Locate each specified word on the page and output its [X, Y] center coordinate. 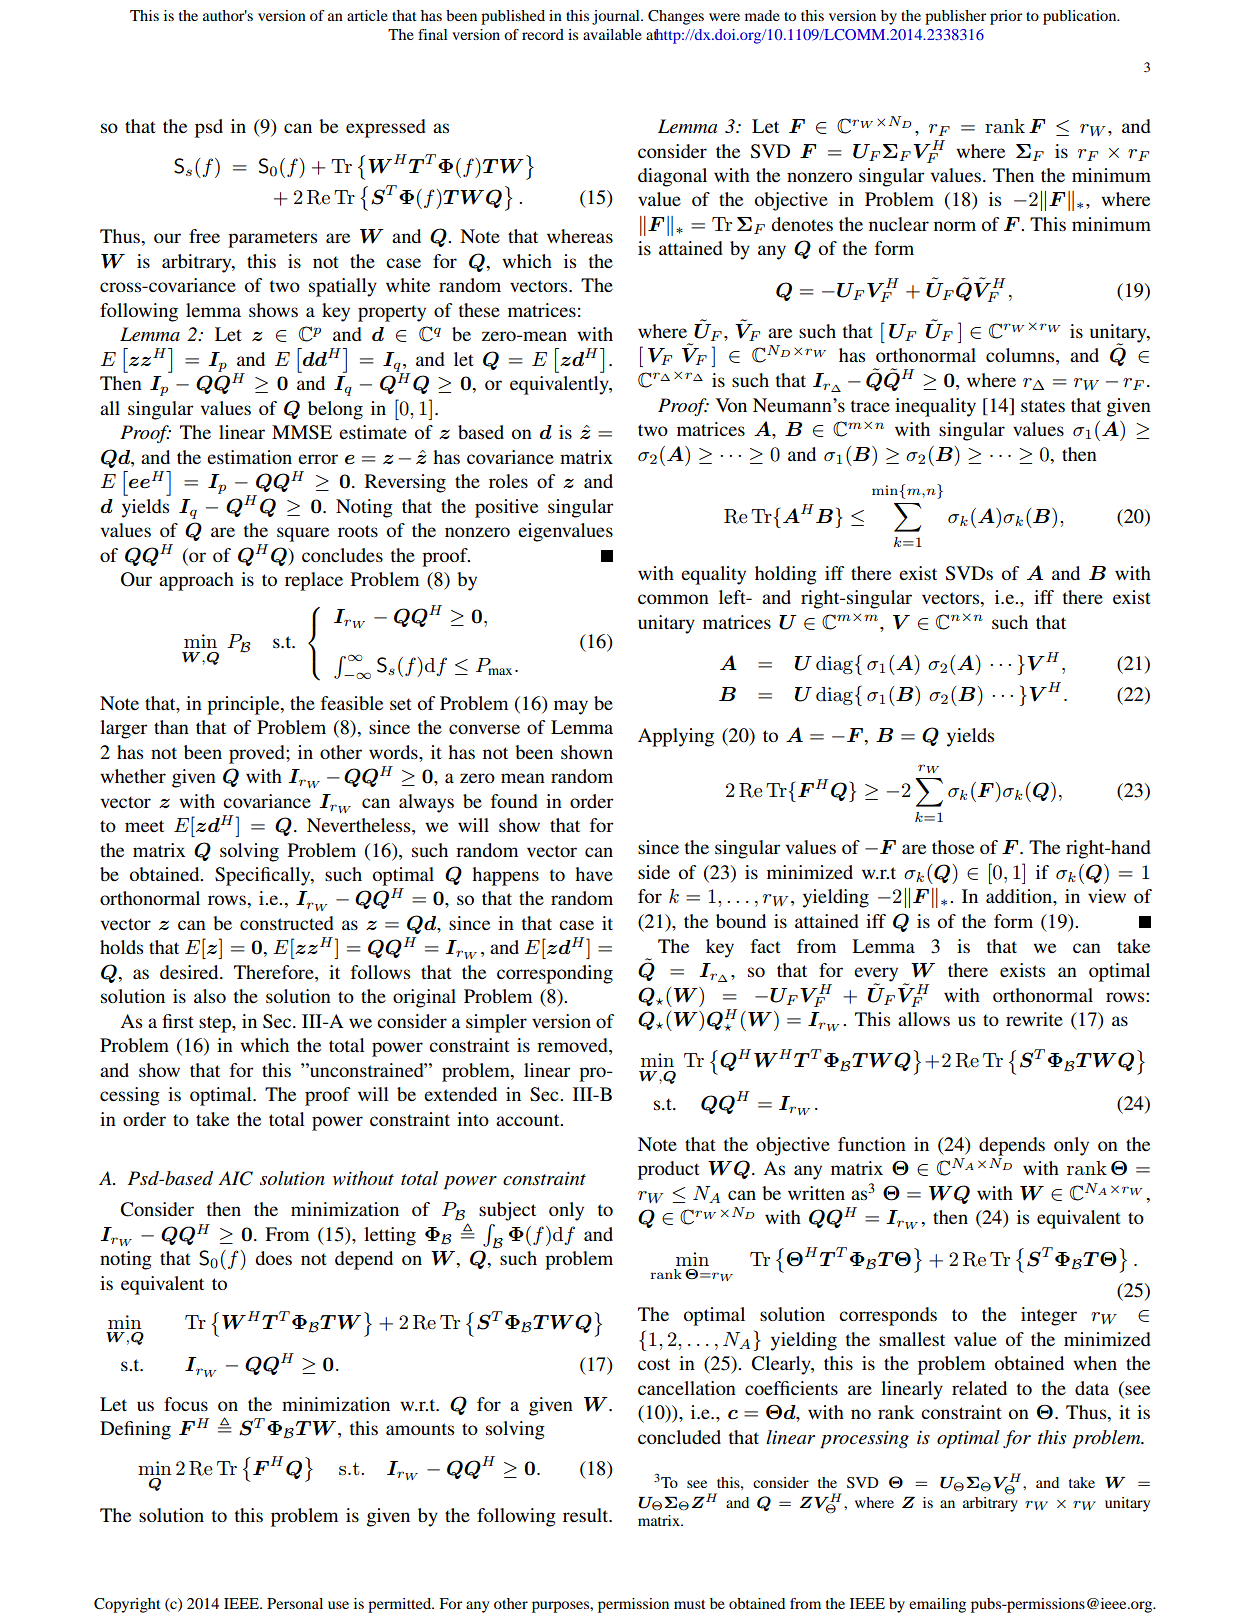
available [612, 34]
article [367, 15]
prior [1006, 17]
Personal [295, 1603]
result [587, 1515]
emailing [937, 1605]
